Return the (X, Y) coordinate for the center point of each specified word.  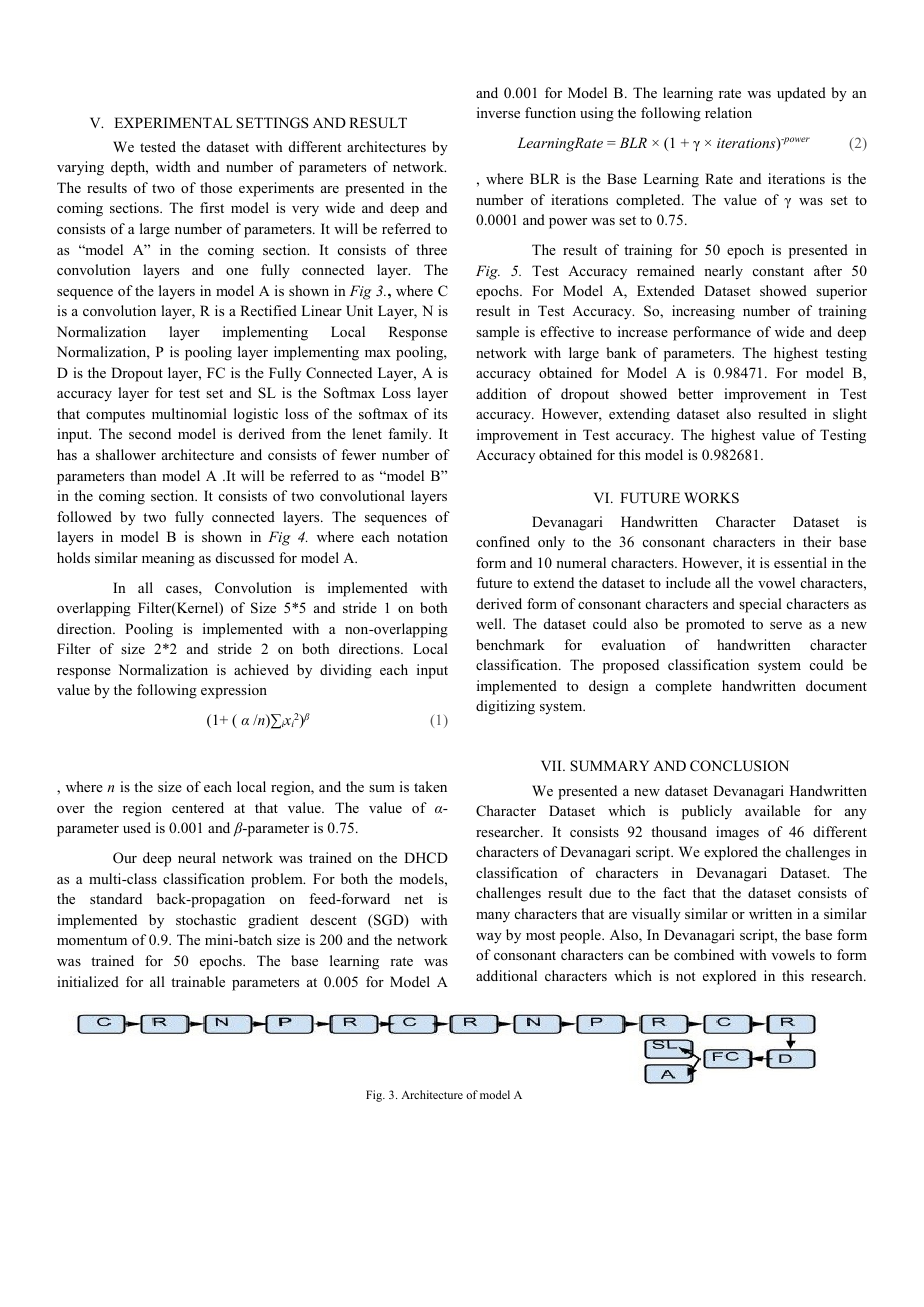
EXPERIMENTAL (173, 122)
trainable (198, 981)
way (489, 938)
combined (704, 954)
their (817, 541)
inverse (498, 112)
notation (422, 536)
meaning (168, 559)
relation (728, 112)
